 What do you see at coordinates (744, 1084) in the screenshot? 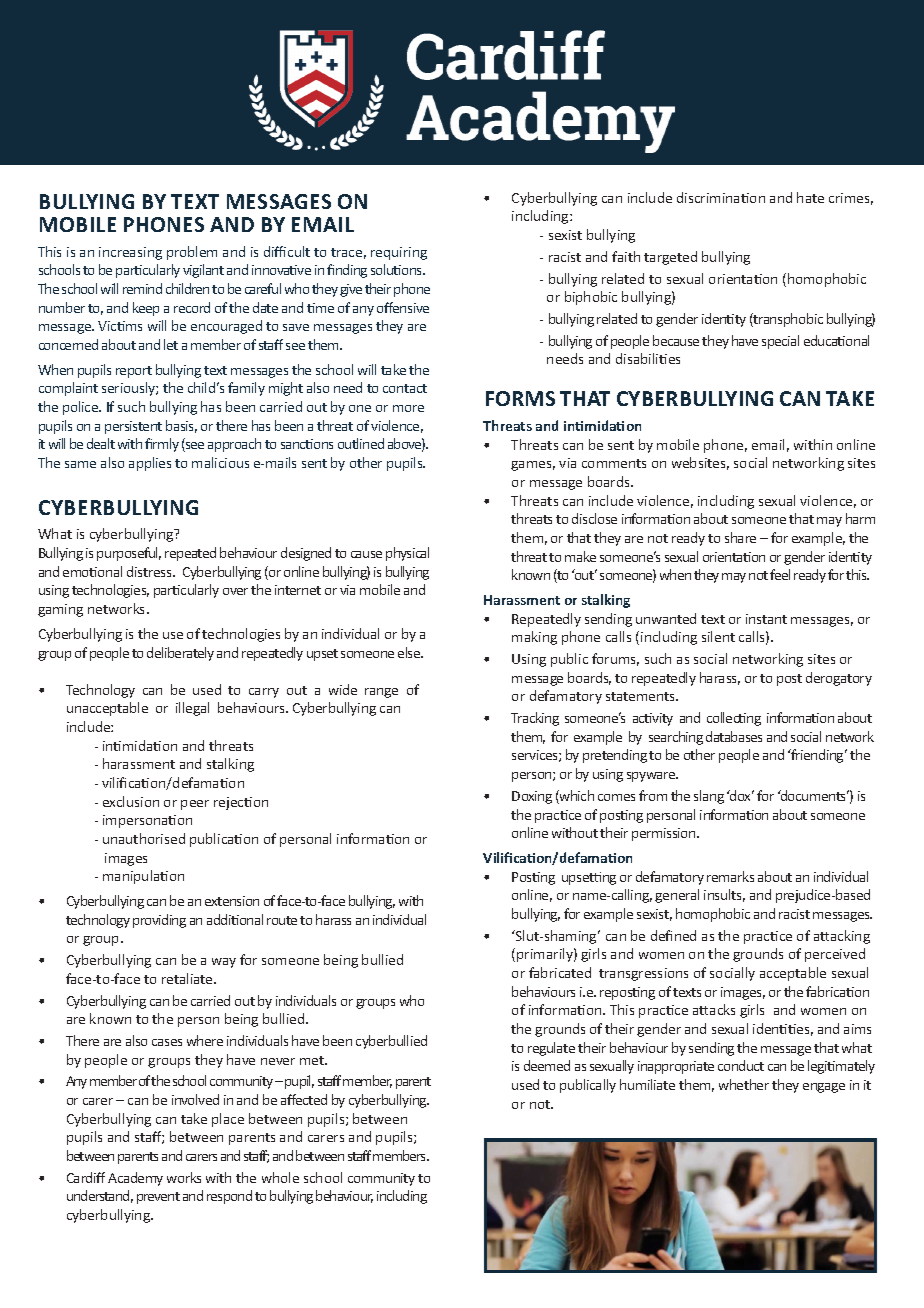
I see `whether` at bounding box center [744, 1084].
